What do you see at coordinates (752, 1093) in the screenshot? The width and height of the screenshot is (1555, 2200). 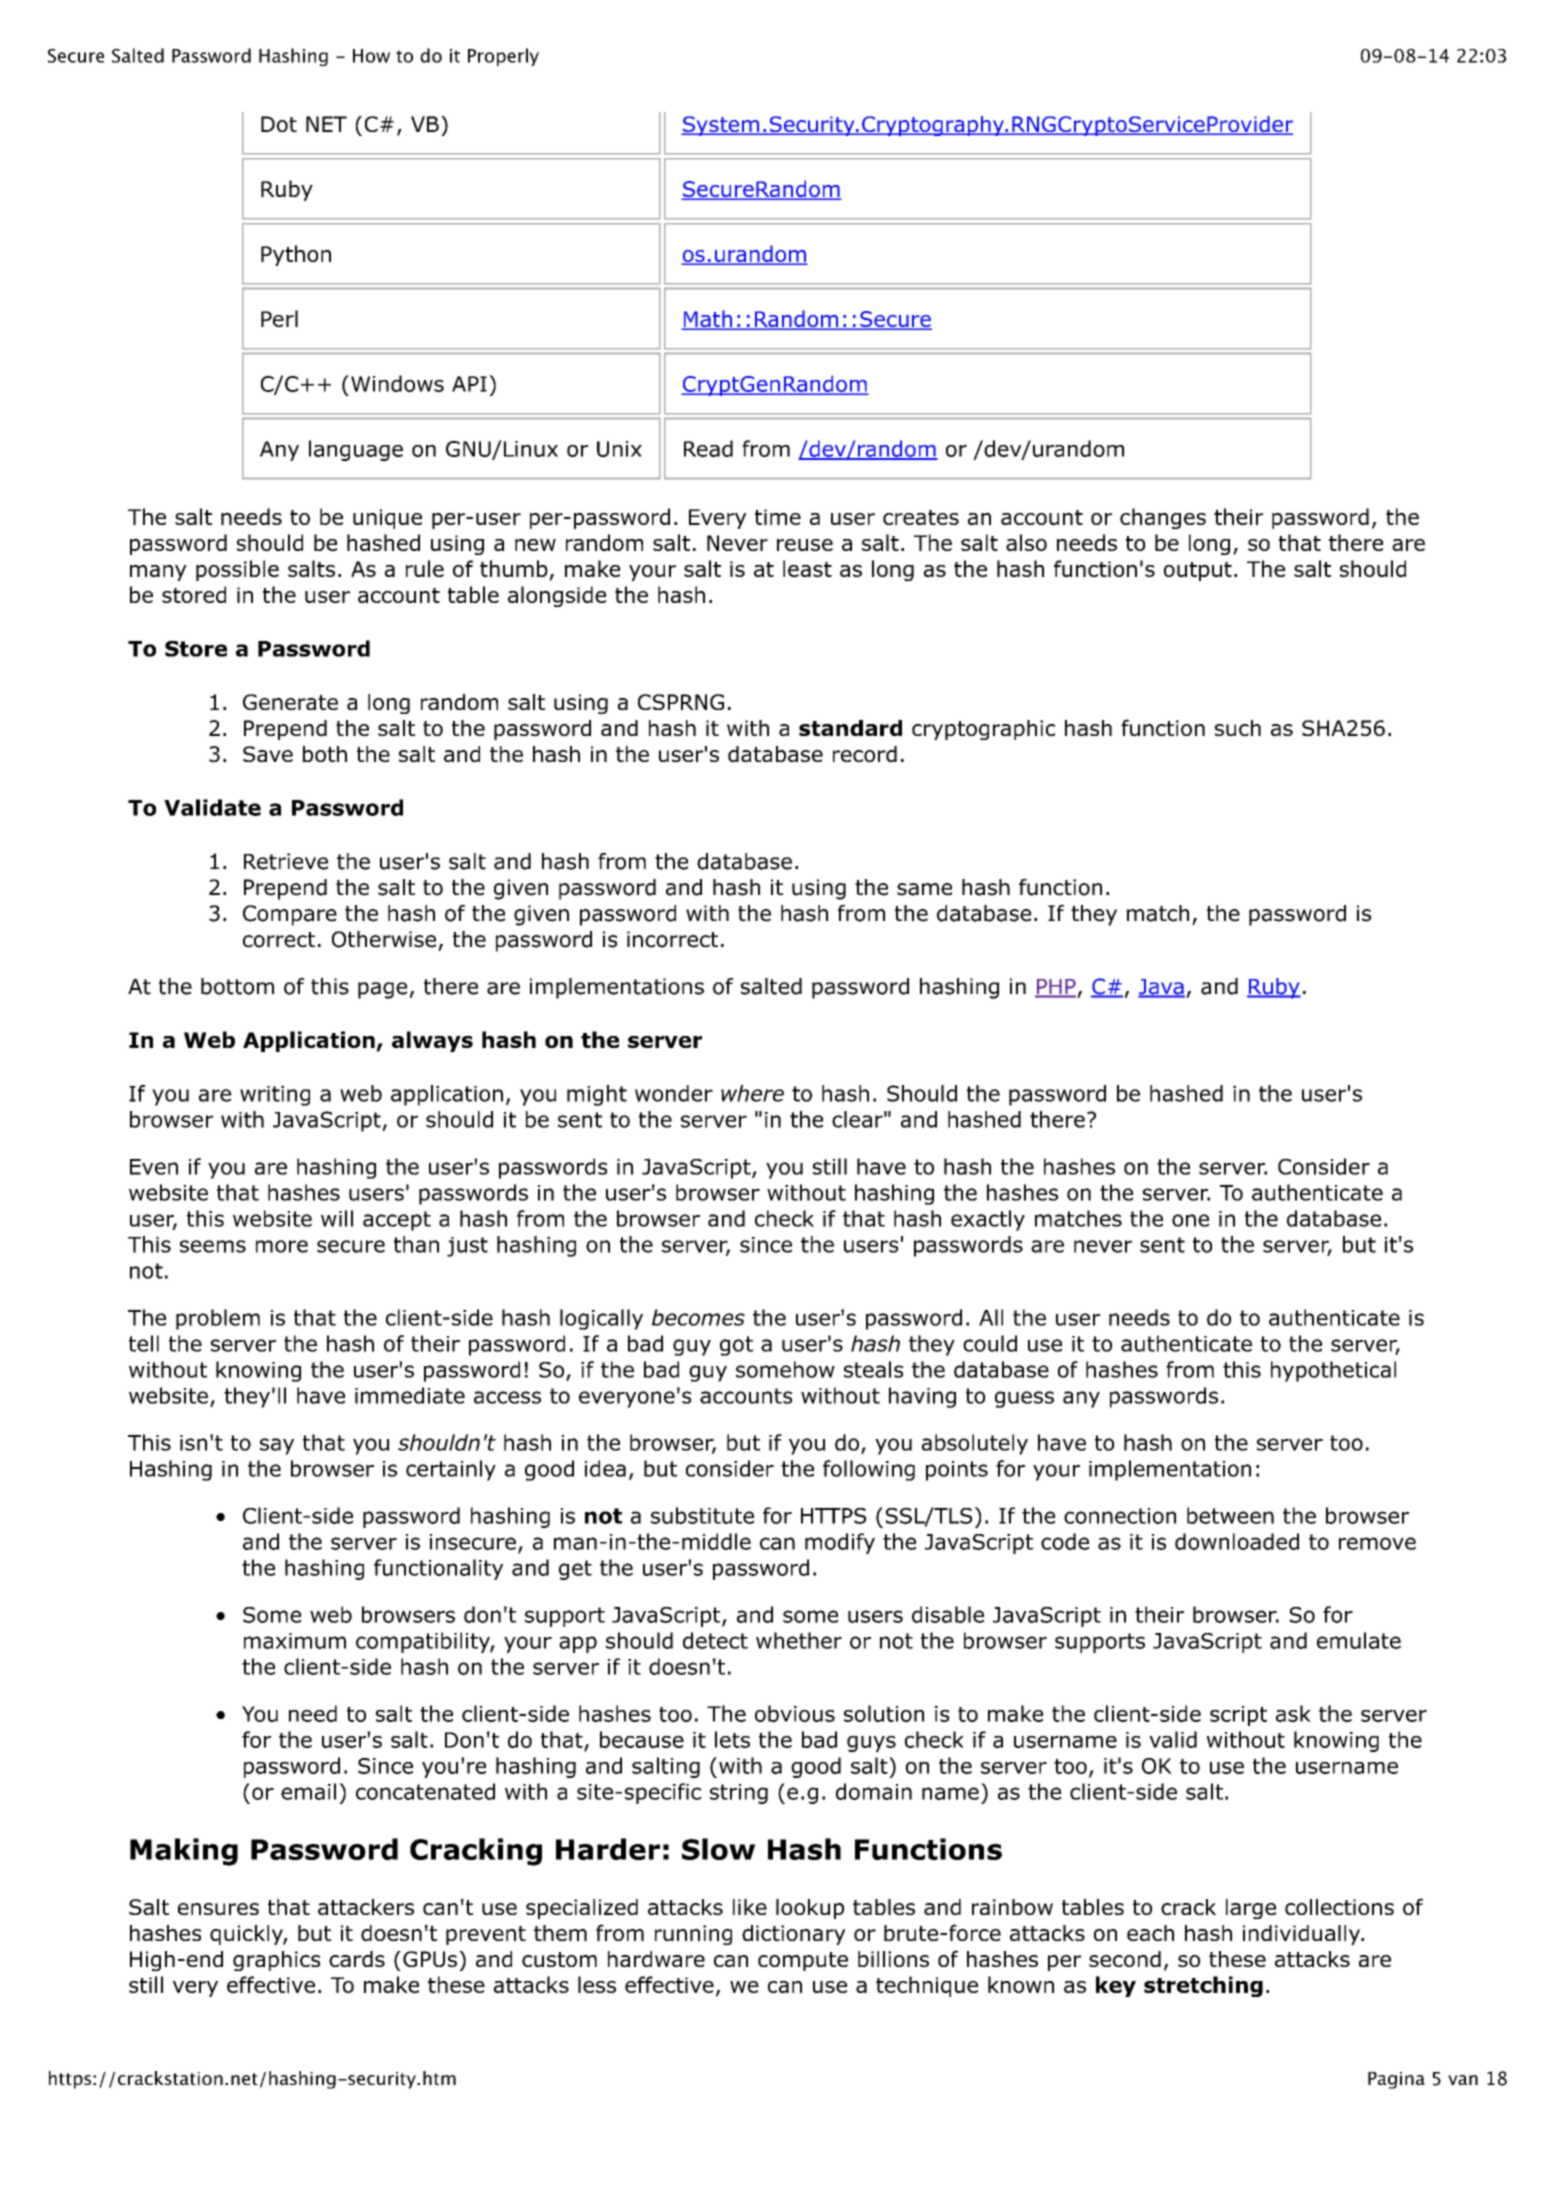 I see `where` at bounding box center [752, 1093].
